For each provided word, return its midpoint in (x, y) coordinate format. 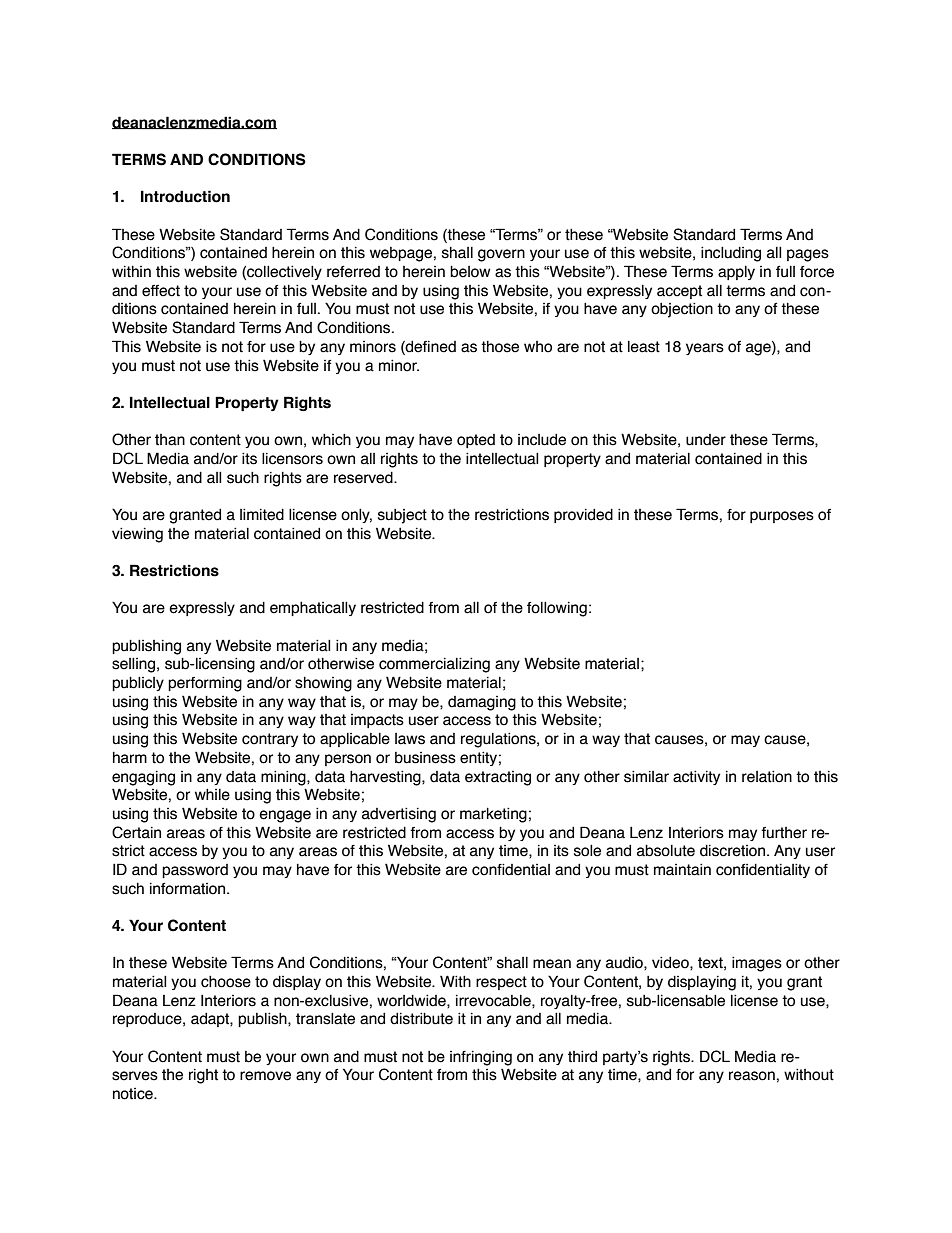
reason (752, 1076)
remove (265, 1076)
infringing (481, 1058)
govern (501, 255)
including (731, 254)
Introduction (185, 196)
